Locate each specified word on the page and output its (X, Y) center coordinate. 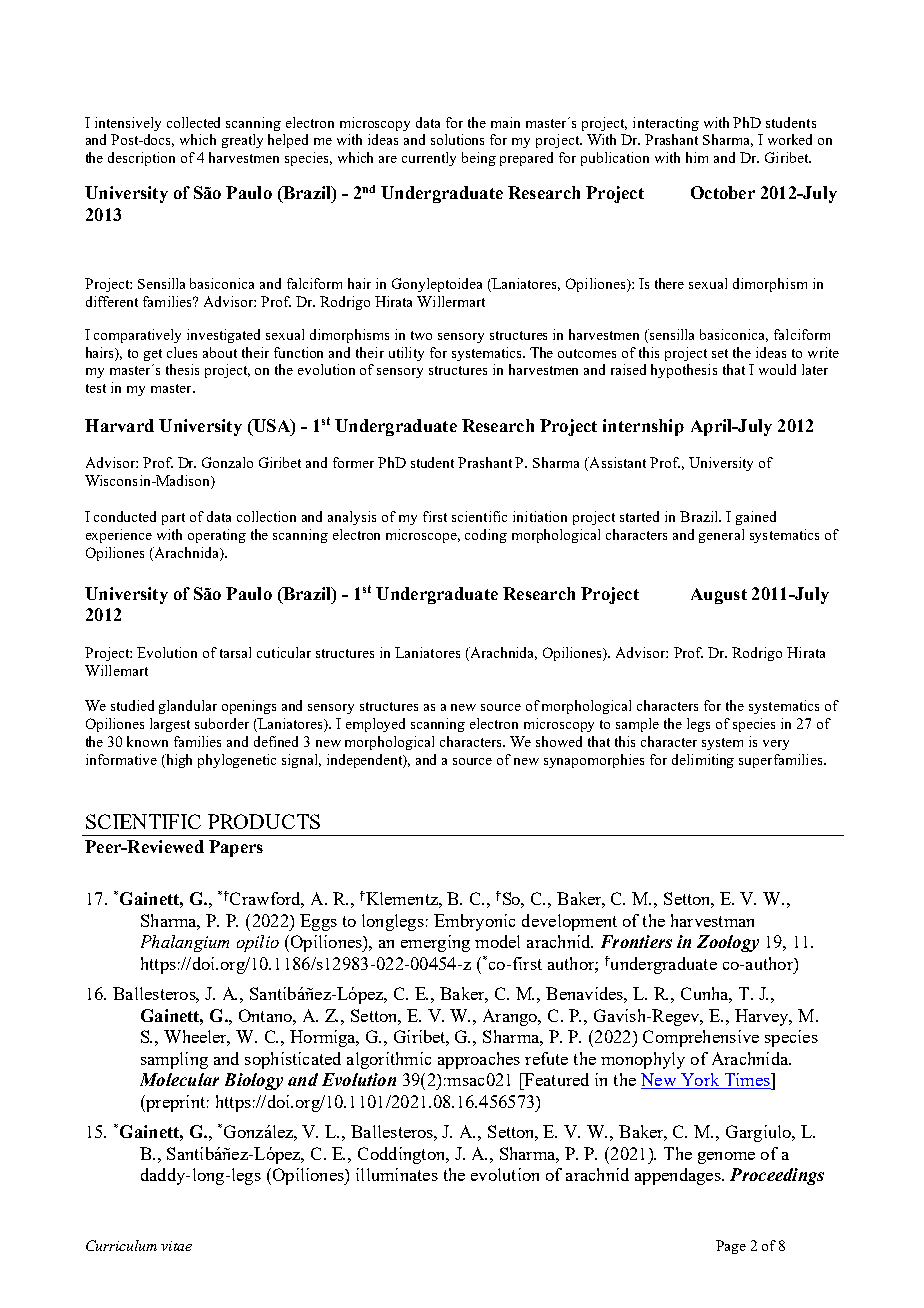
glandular (188, 707)
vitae (176, 1246)
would (777, 369)
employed (375, 725)
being (479, 159)
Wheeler (197, 1038)
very (776, 745)
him (697, 157)
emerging (435, 943)
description (141, 159)
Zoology (728, 943)
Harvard (119, 425)
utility (406, 354)
